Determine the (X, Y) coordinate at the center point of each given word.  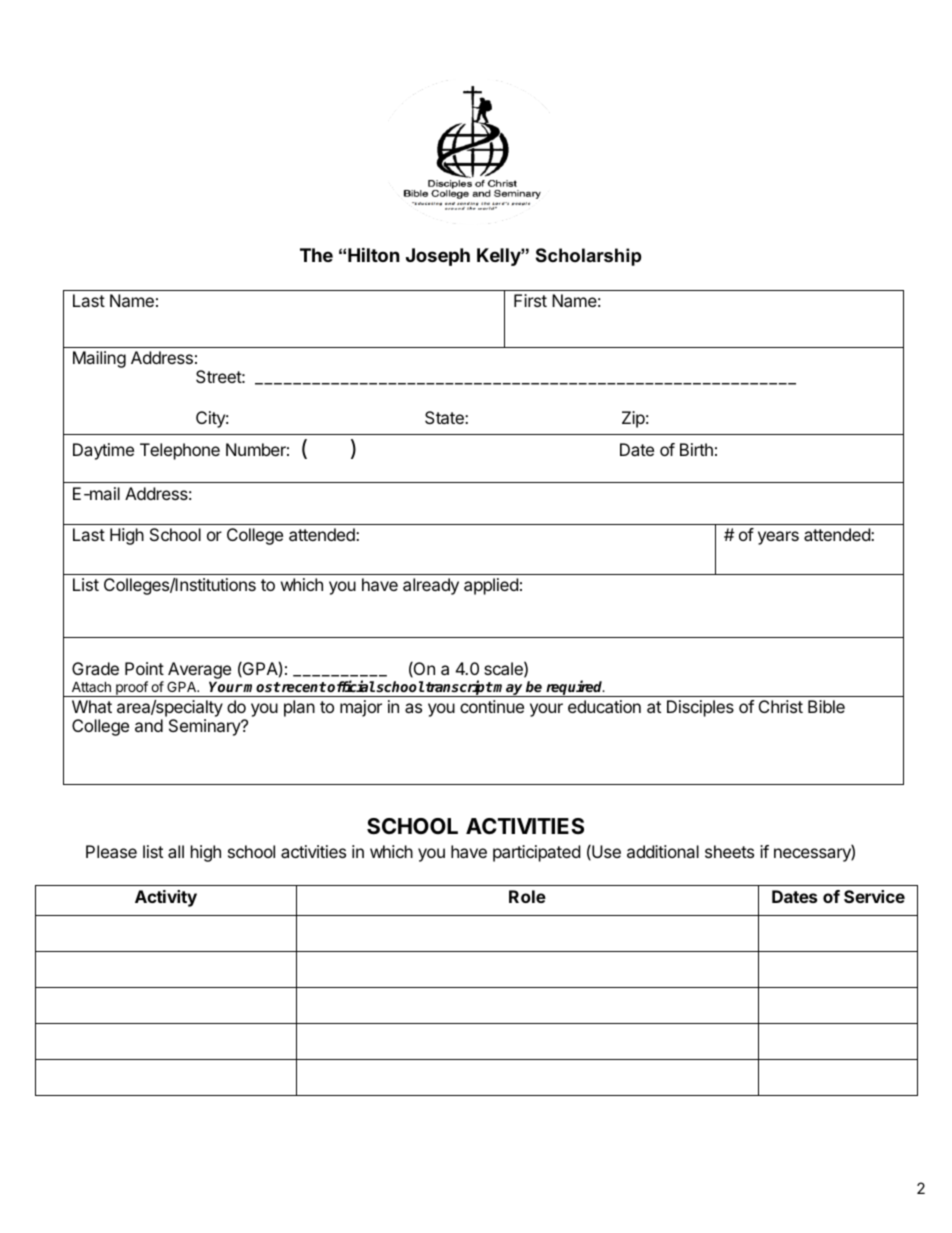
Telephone (180, 451)
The (316, 255)
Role (527, 896)
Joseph (438, 257)
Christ (781, 706)
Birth (696, 449)
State (445, 417)
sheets (729, 851)
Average (199, 672)
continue (492, 706)
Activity (166, 898)
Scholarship (588, 257)
